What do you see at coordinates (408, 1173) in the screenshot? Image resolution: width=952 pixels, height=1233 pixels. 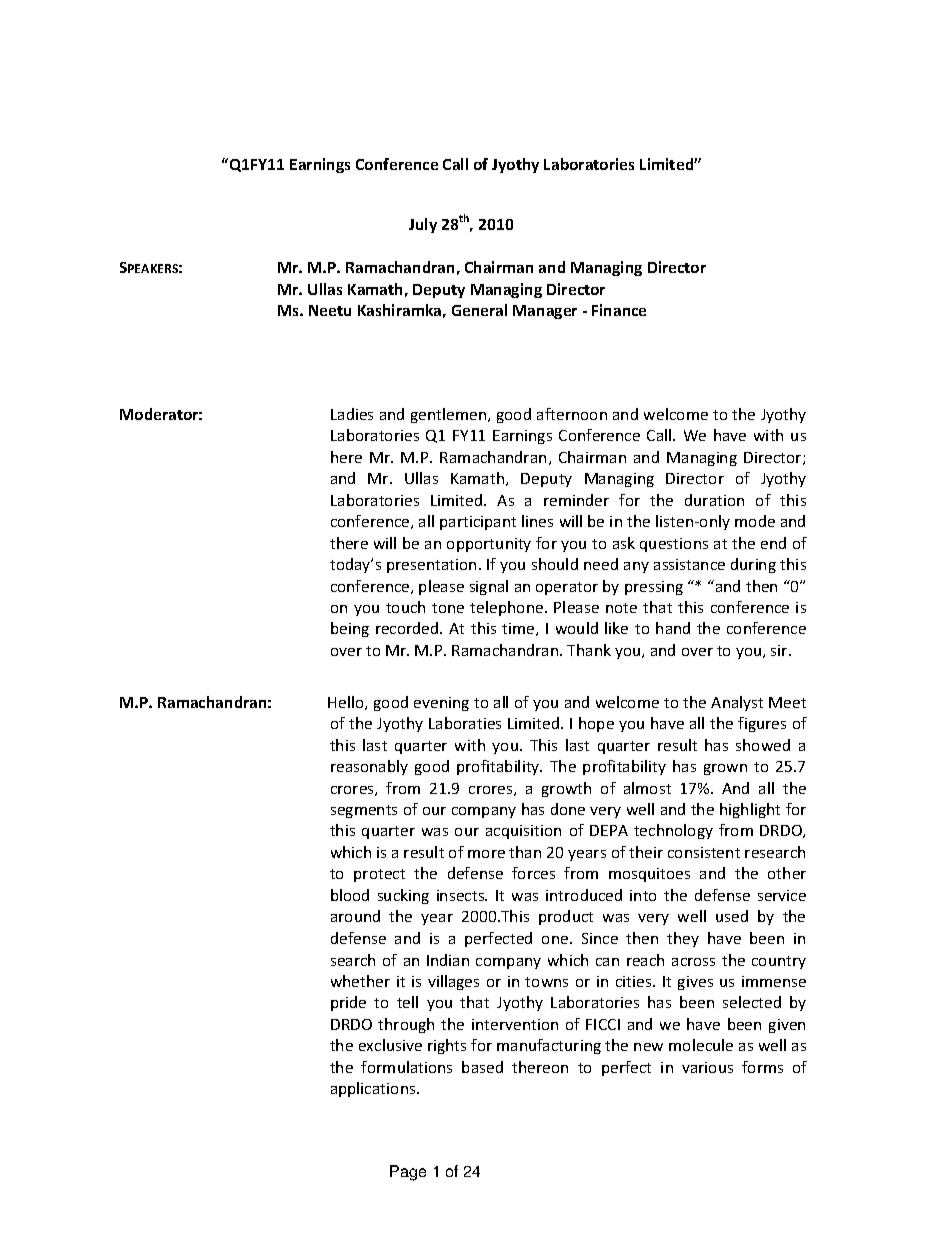 I see `Page` at bounding box center [408, 1173].
